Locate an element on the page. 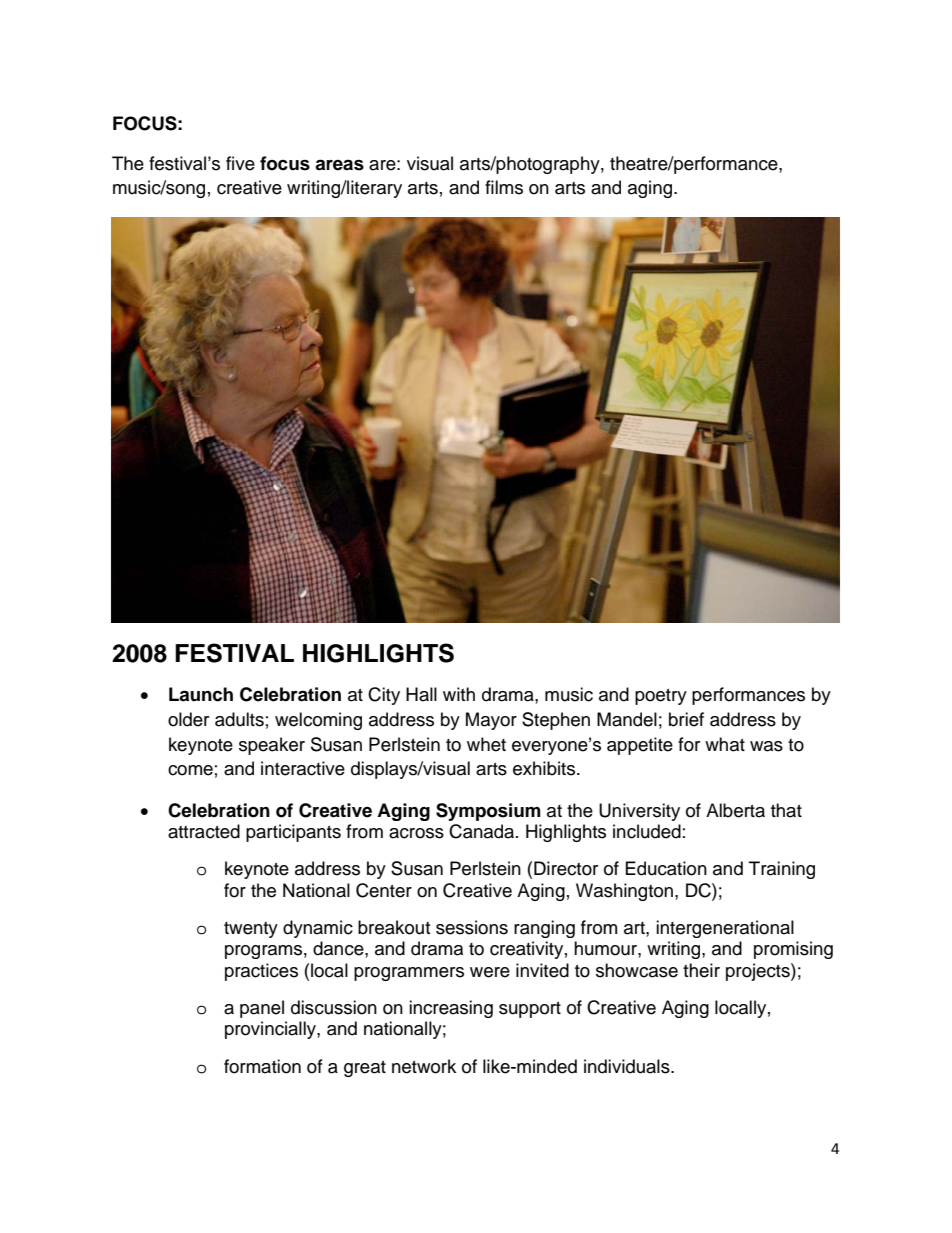  five is located at coordinates (240, 163).
